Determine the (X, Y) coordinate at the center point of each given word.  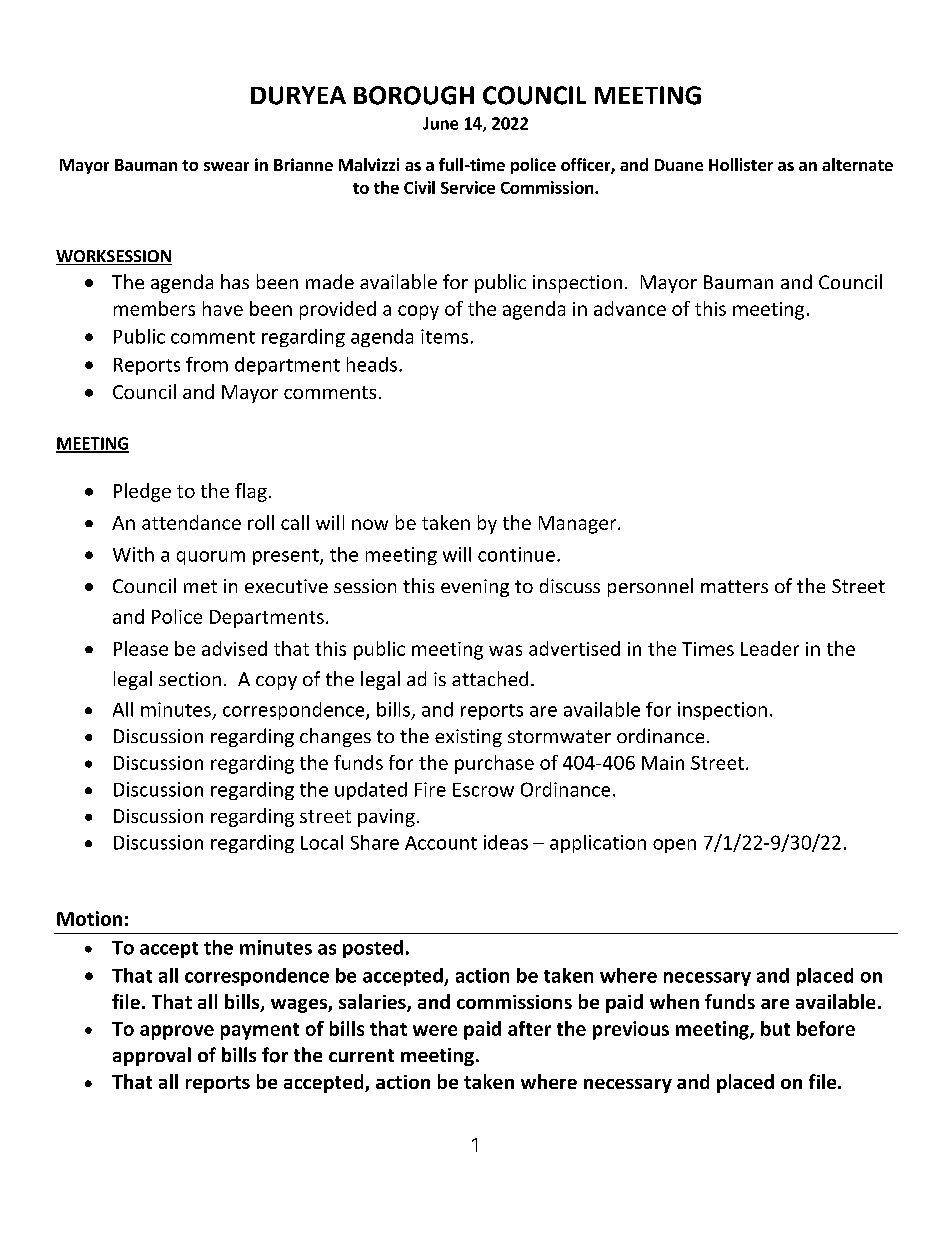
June (440, 123)
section (190, 679)
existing (468, 738)
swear (226, 166)
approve (177, 1032)
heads (372, 364)
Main (663, 763)
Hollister (741, 164)
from (207, 364)
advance (630, 308)
